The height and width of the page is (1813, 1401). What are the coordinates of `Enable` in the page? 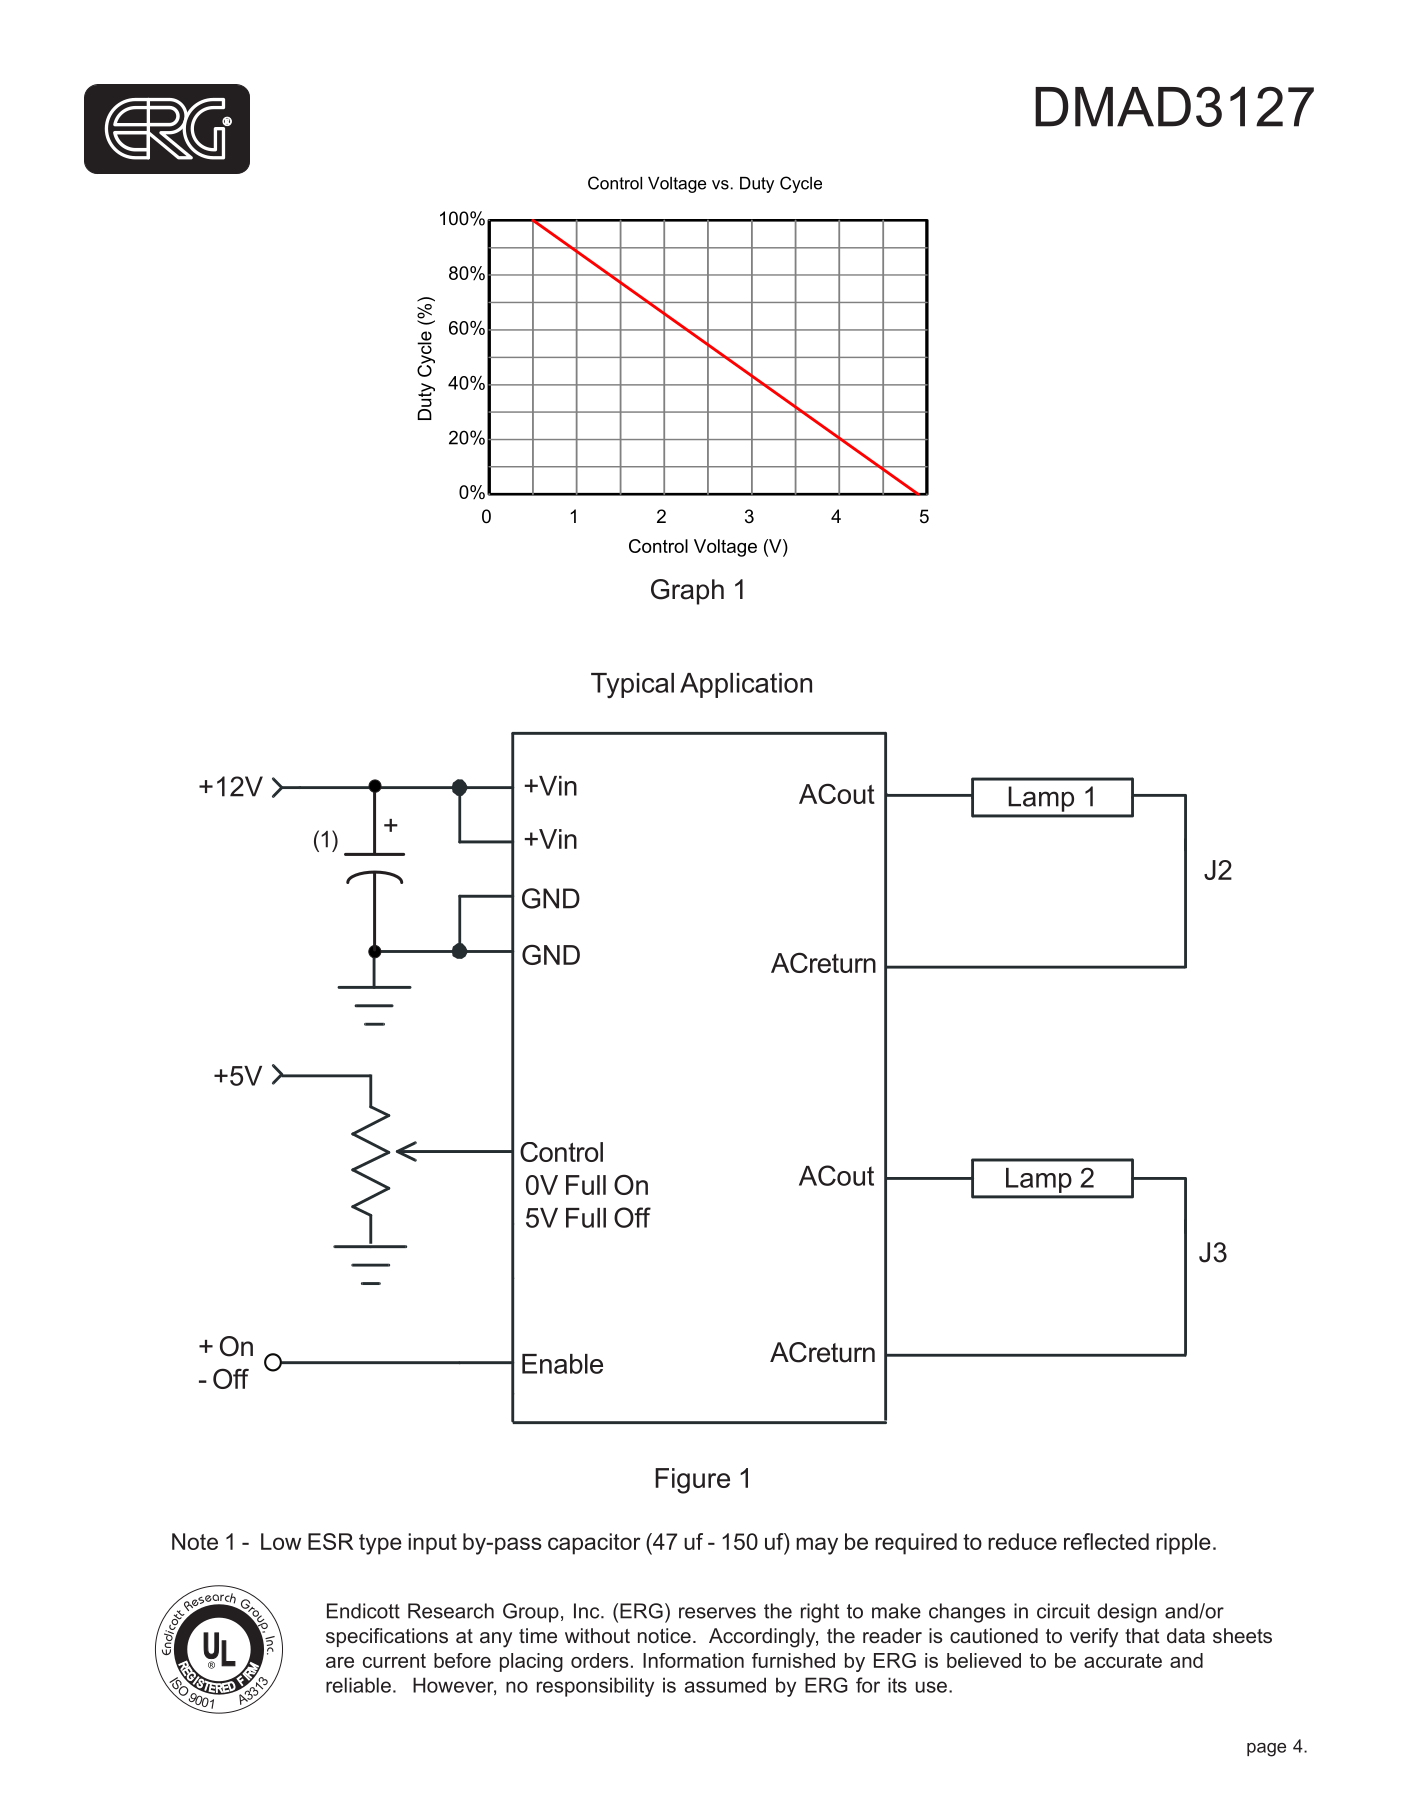 It's located at (562, 1364).
